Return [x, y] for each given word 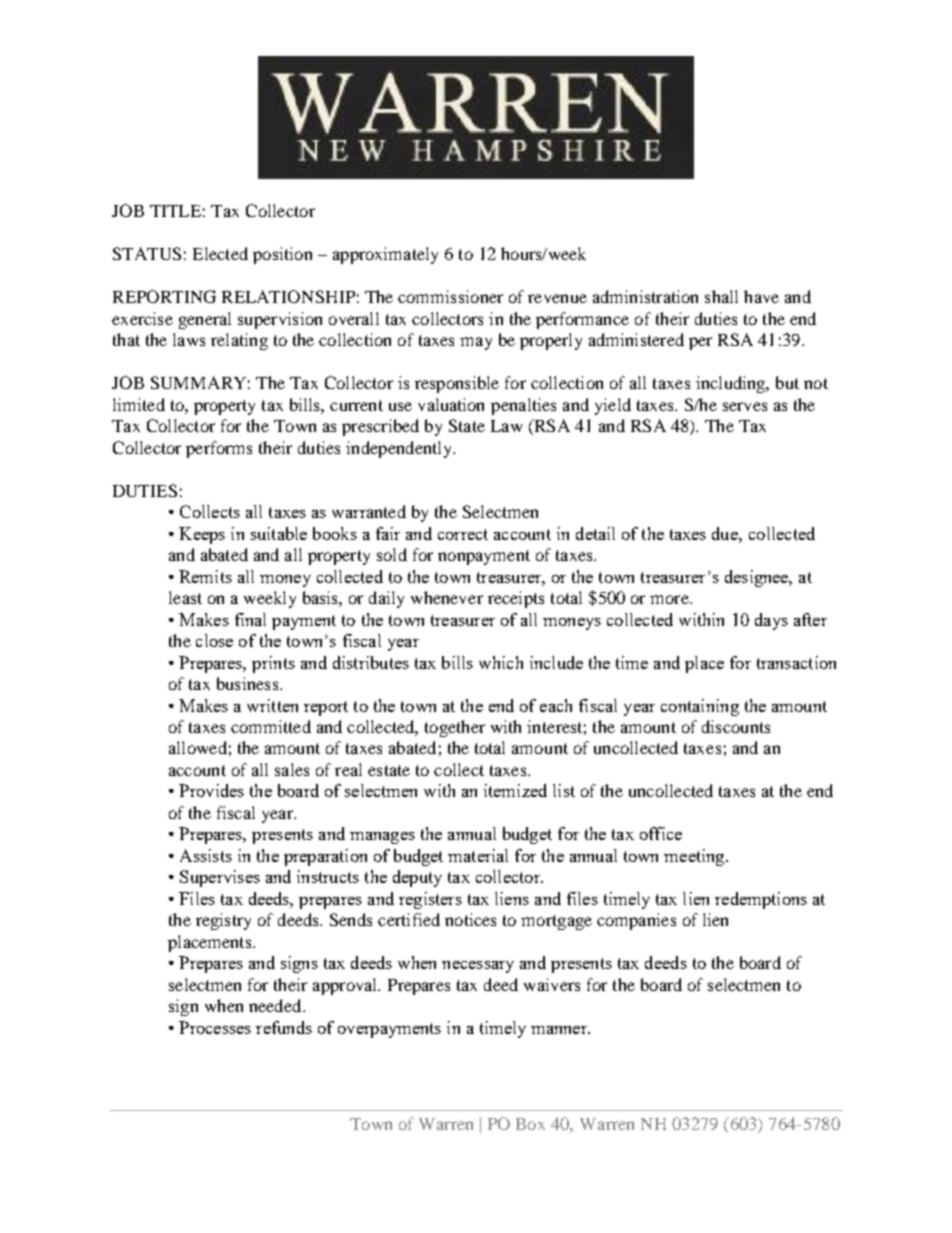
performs [219, 449]
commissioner [450, 296]
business [249, 683]
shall [721, 296]
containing [700, 707]
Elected [220, 253]
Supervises [220, 878]
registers [430, 900]
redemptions [761, 900]
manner [560, 1030]
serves [745, 406]
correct [463, 534]
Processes [215, 1027]
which [501, 662]
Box [530, 1124]
